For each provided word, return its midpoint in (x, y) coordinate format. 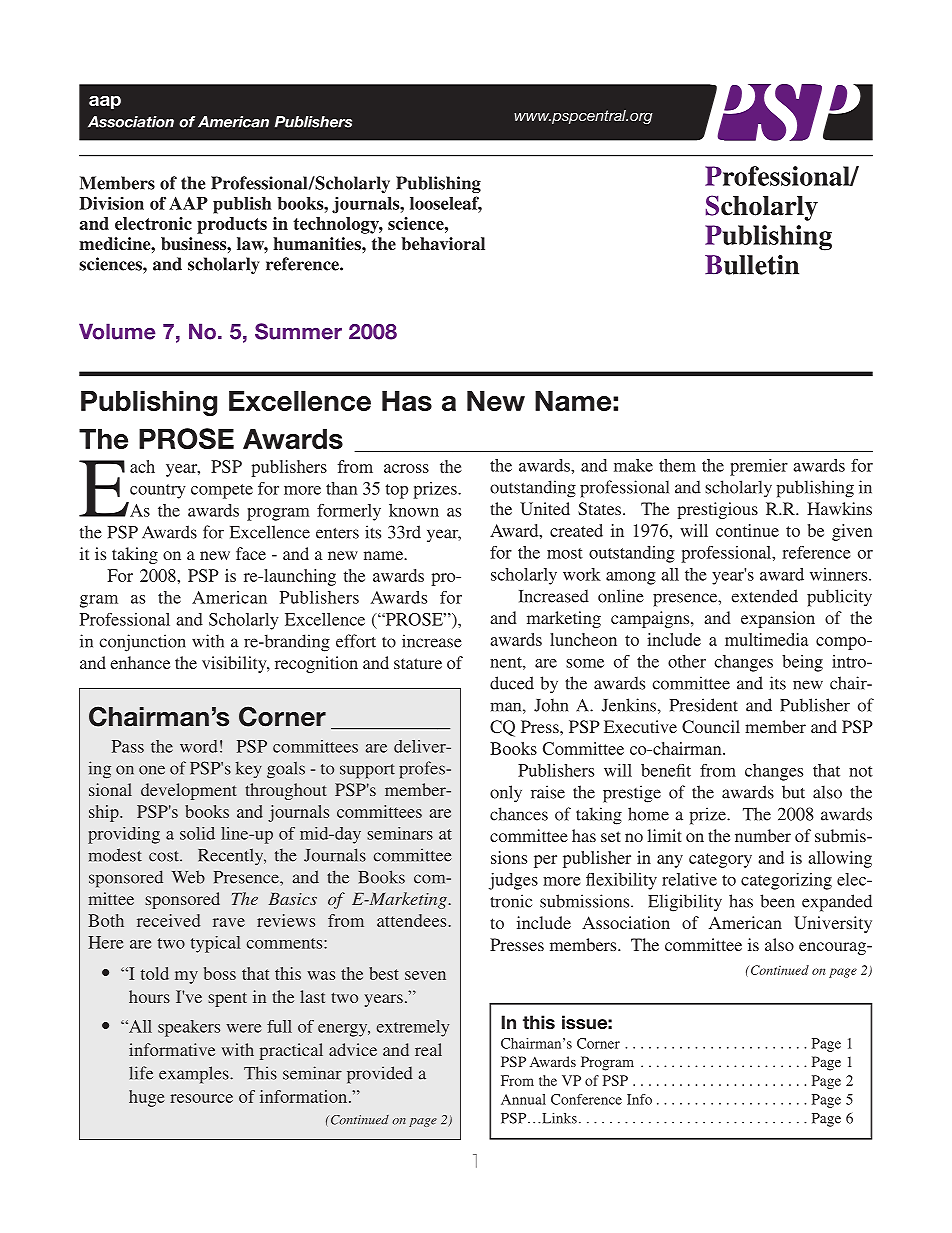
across (406, 468)
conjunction (142, 643)
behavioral (443, 243)
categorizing (786, 881)
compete (222, 491)
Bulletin (752, 265)
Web (188, 877)
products (232, 225)
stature (418, 663)
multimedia (766, 639)
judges (513, 881)
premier (759, 467)
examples (195, 1075)
